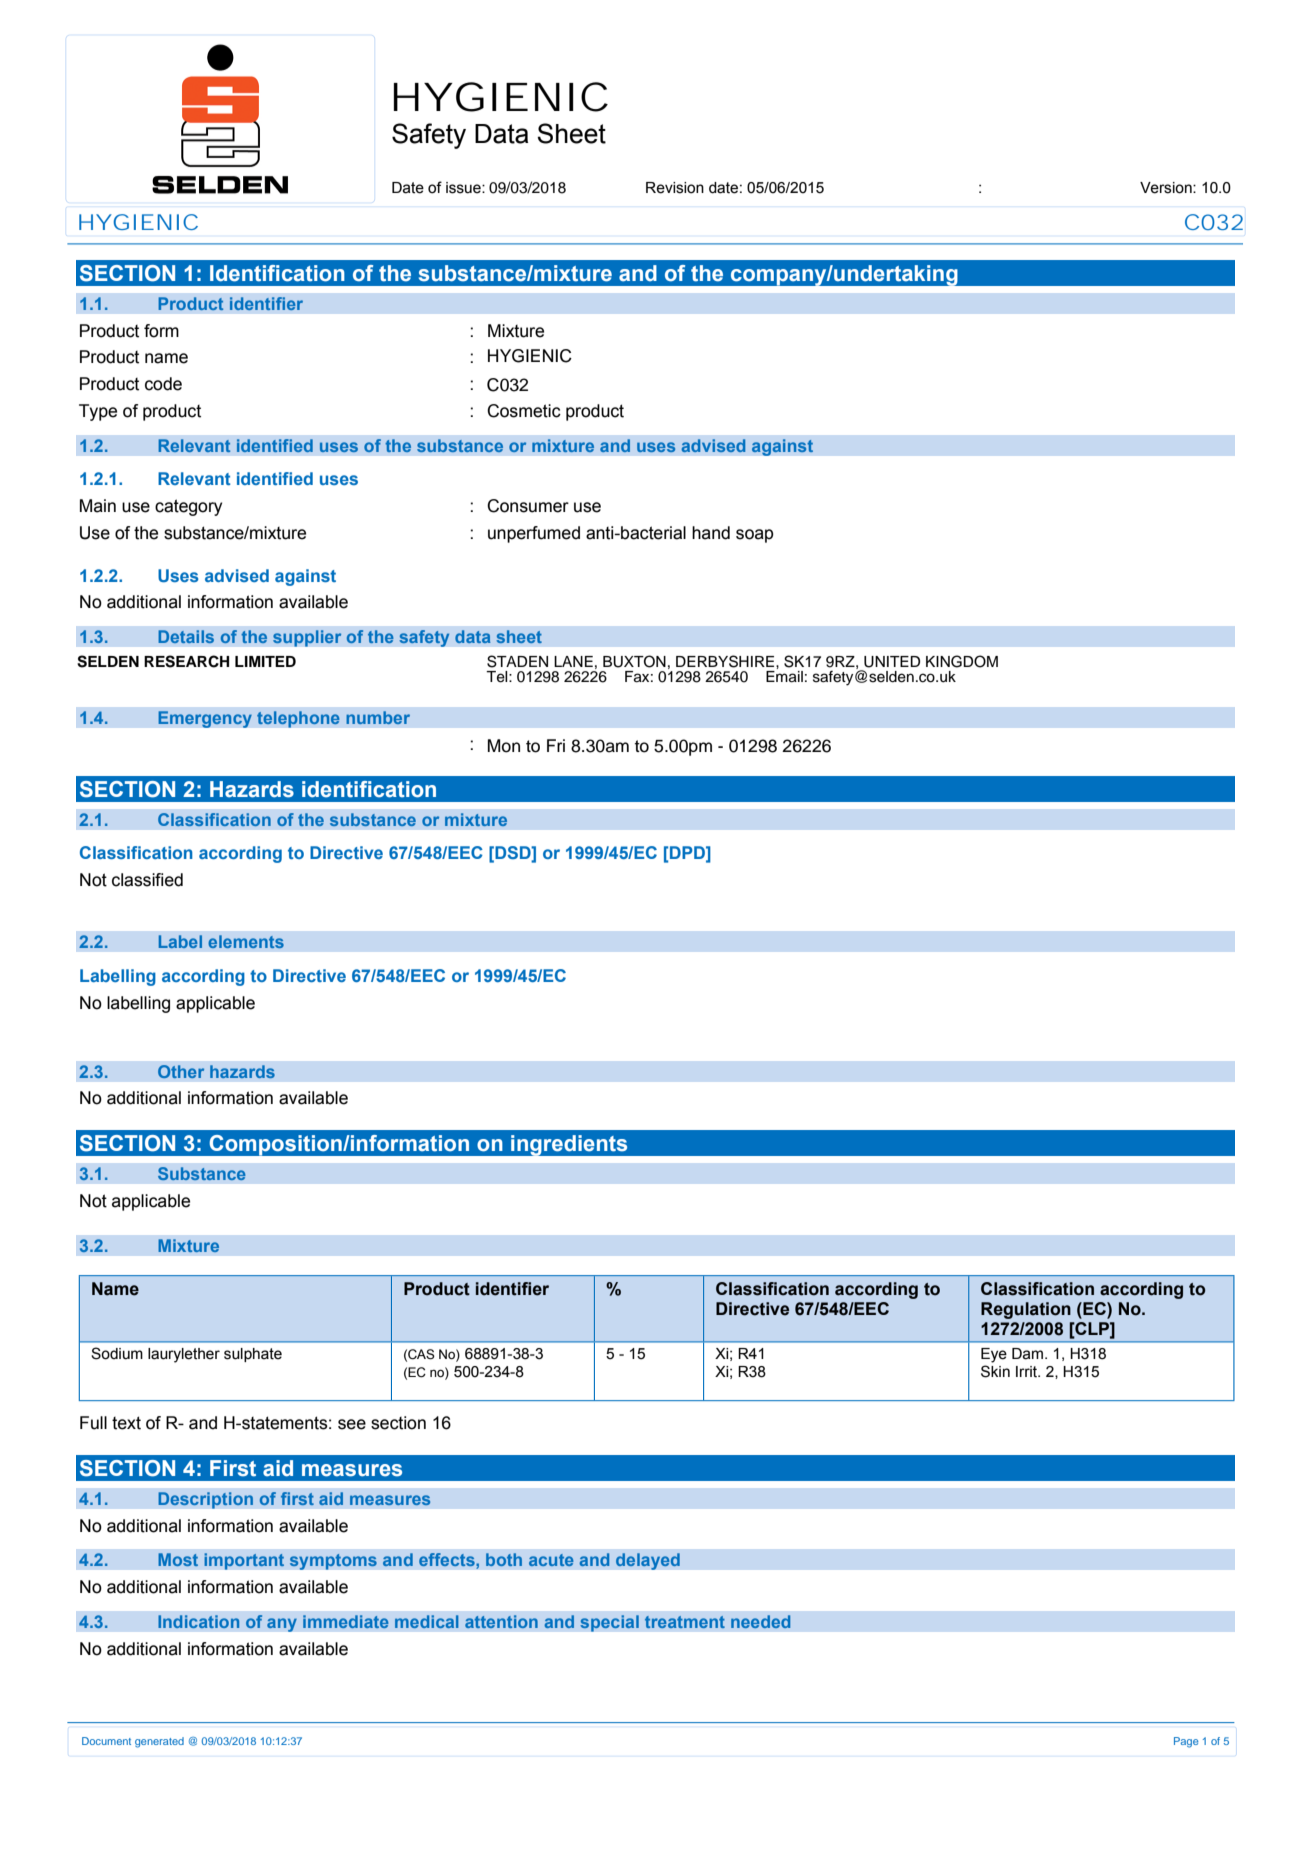 The image size is (1311, 1855). Describe the element at coordinates (1167, 188) in the page. I see `Version` at that location.
